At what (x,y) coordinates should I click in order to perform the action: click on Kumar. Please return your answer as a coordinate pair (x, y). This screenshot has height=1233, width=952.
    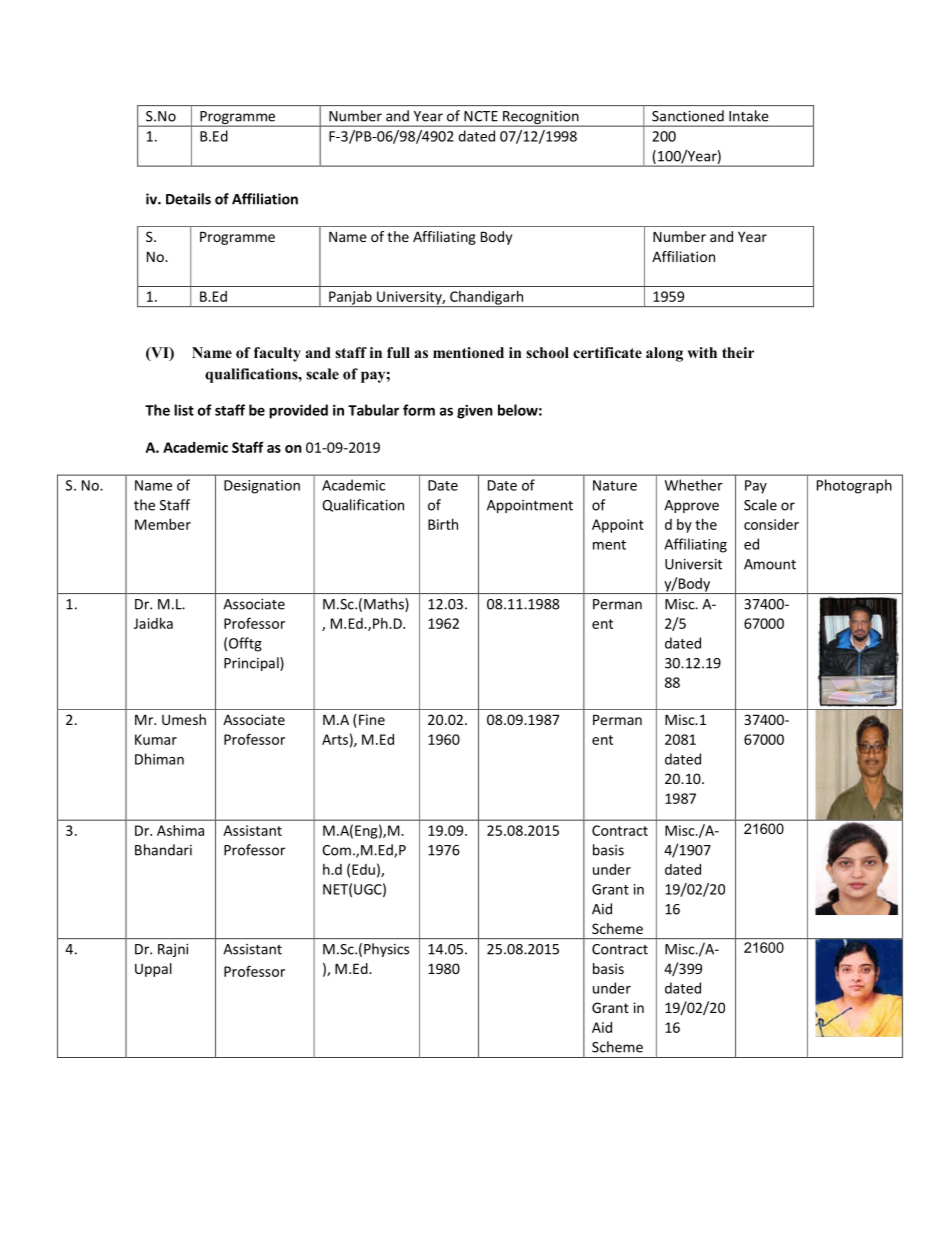
    Looking at the image, I should click on (156, 739).
